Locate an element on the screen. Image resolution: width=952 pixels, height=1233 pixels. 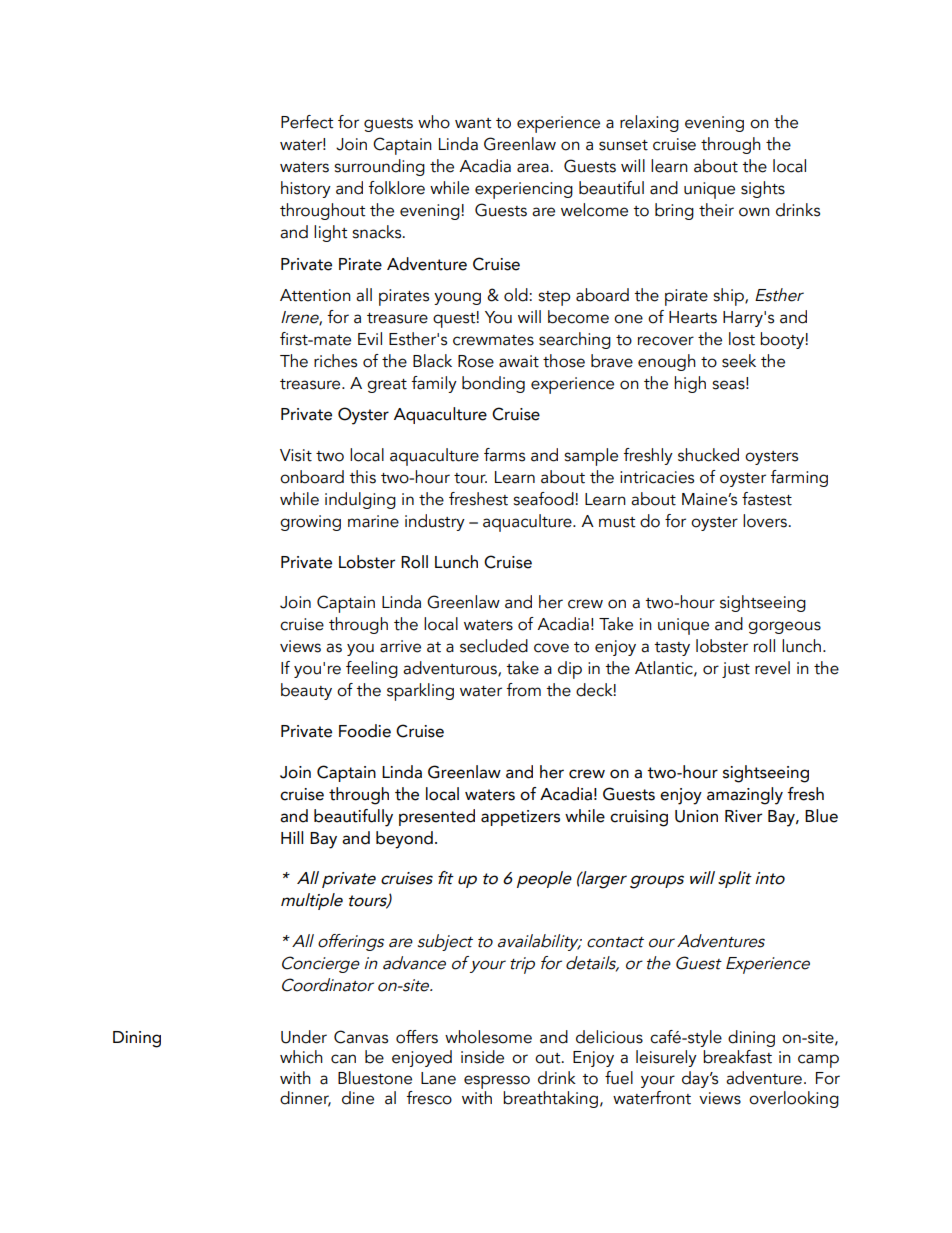
surrounding is located at coordinates (379, 167).
